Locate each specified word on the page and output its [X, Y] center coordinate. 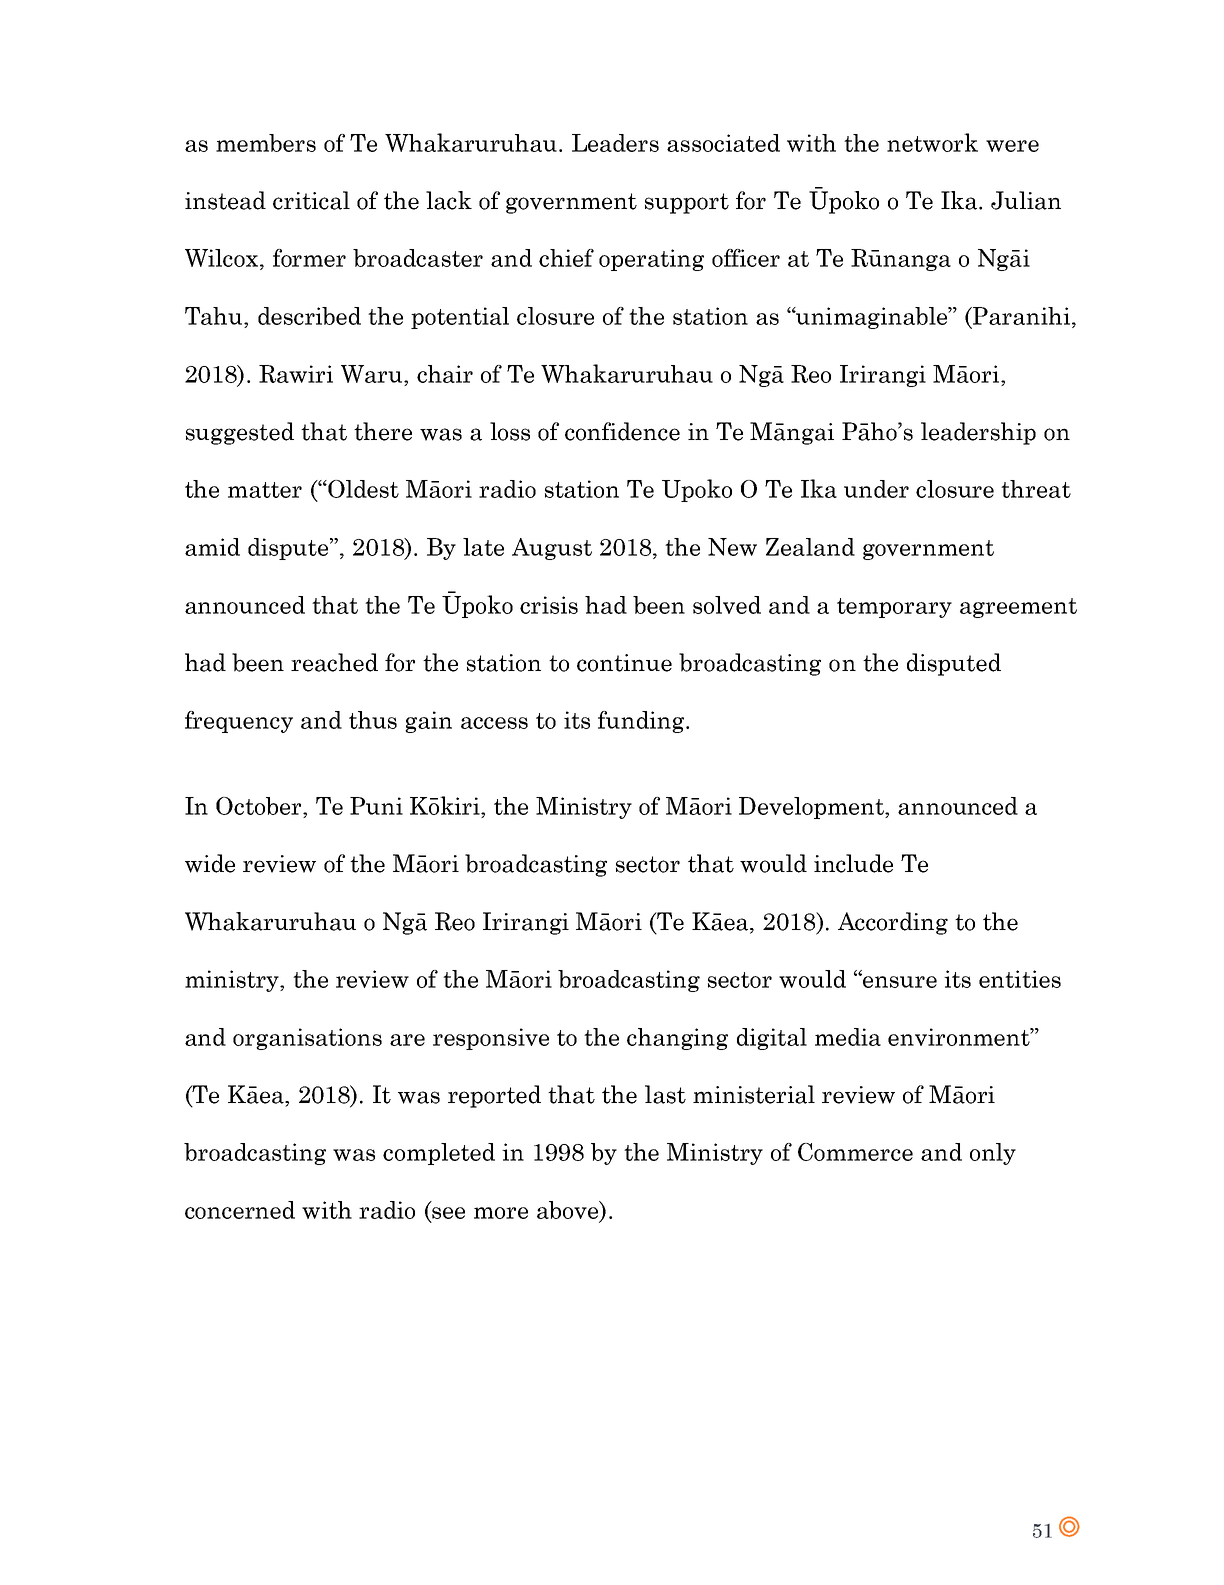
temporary [894, 608]
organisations [307, 1039]
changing [677, 1039]
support [687, 203]
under [876, 489]
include [853, 863]
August [552, 549]
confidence [622, 431]
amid [212, 547]
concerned [240, 1210]
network [932, 142]
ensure [899, 981]
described [309, 316]
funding [642, 722]
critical [311, 200]
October [260, 806]
